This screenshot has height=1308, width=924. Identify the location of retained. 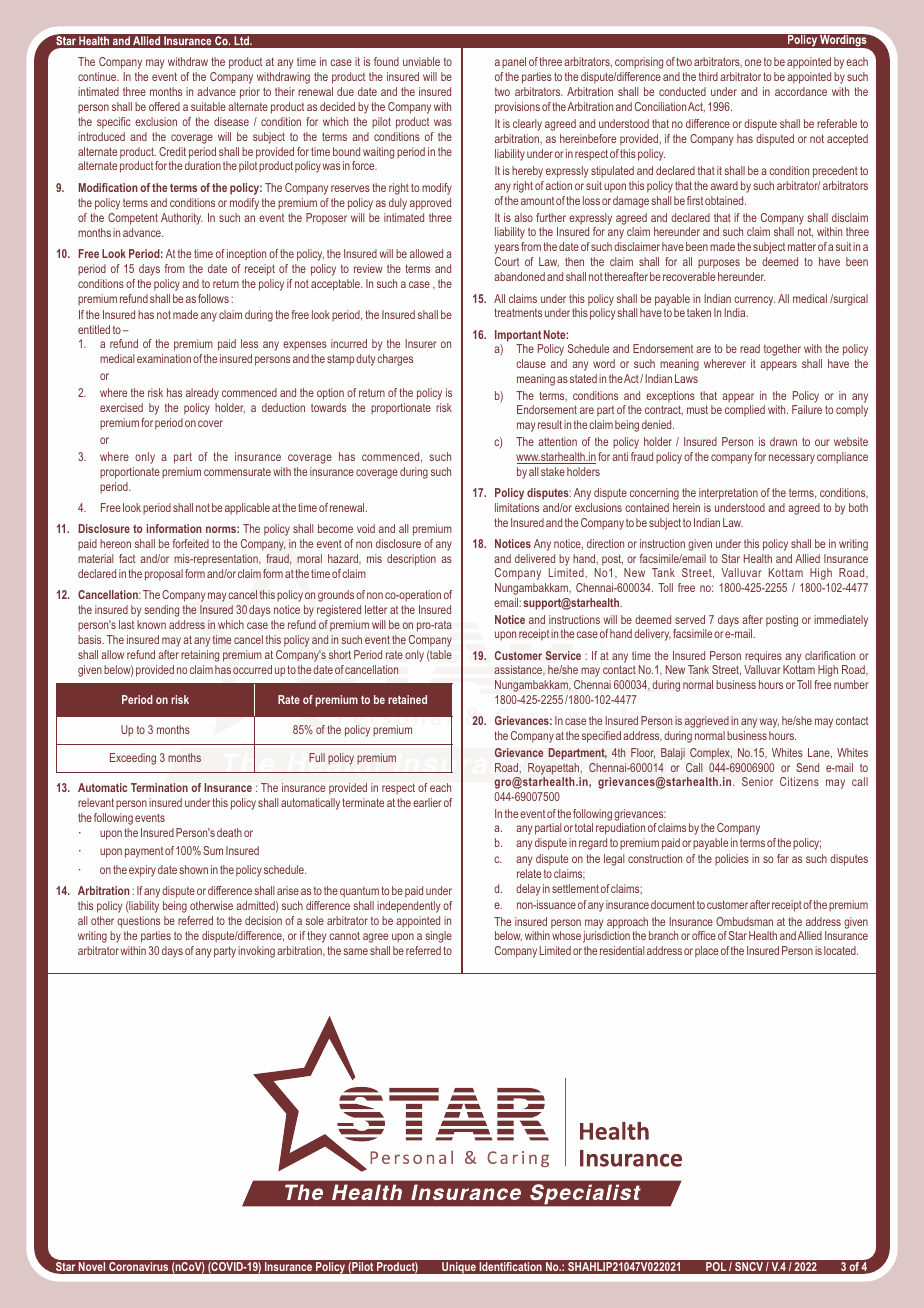
(407, 699).
